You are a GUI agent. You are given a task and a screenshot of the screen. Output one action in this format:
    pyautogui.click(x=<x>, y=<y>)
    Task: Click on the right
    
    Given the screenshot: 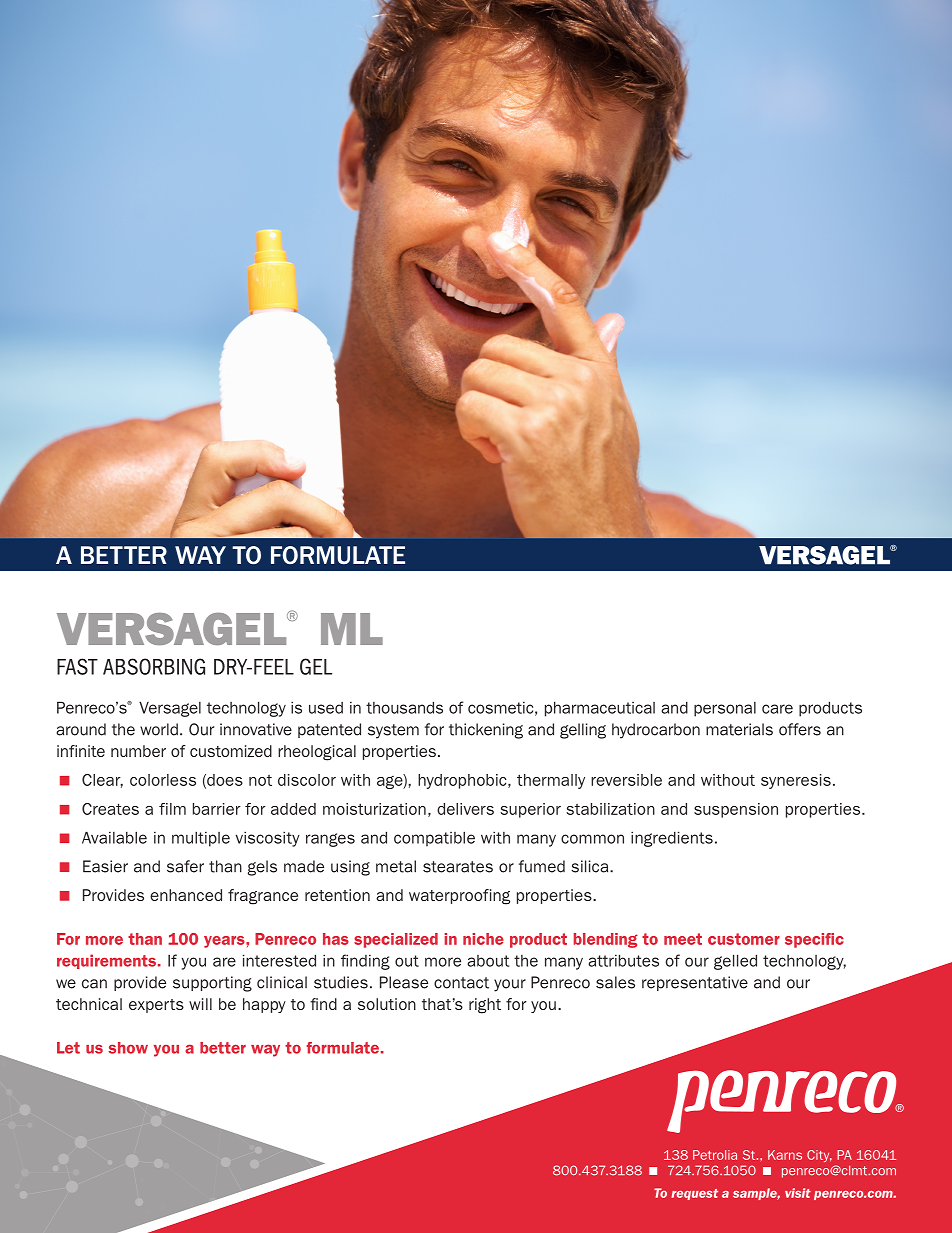 What is the action you would take?
    pyautogui.click(x=485, y=1006)
